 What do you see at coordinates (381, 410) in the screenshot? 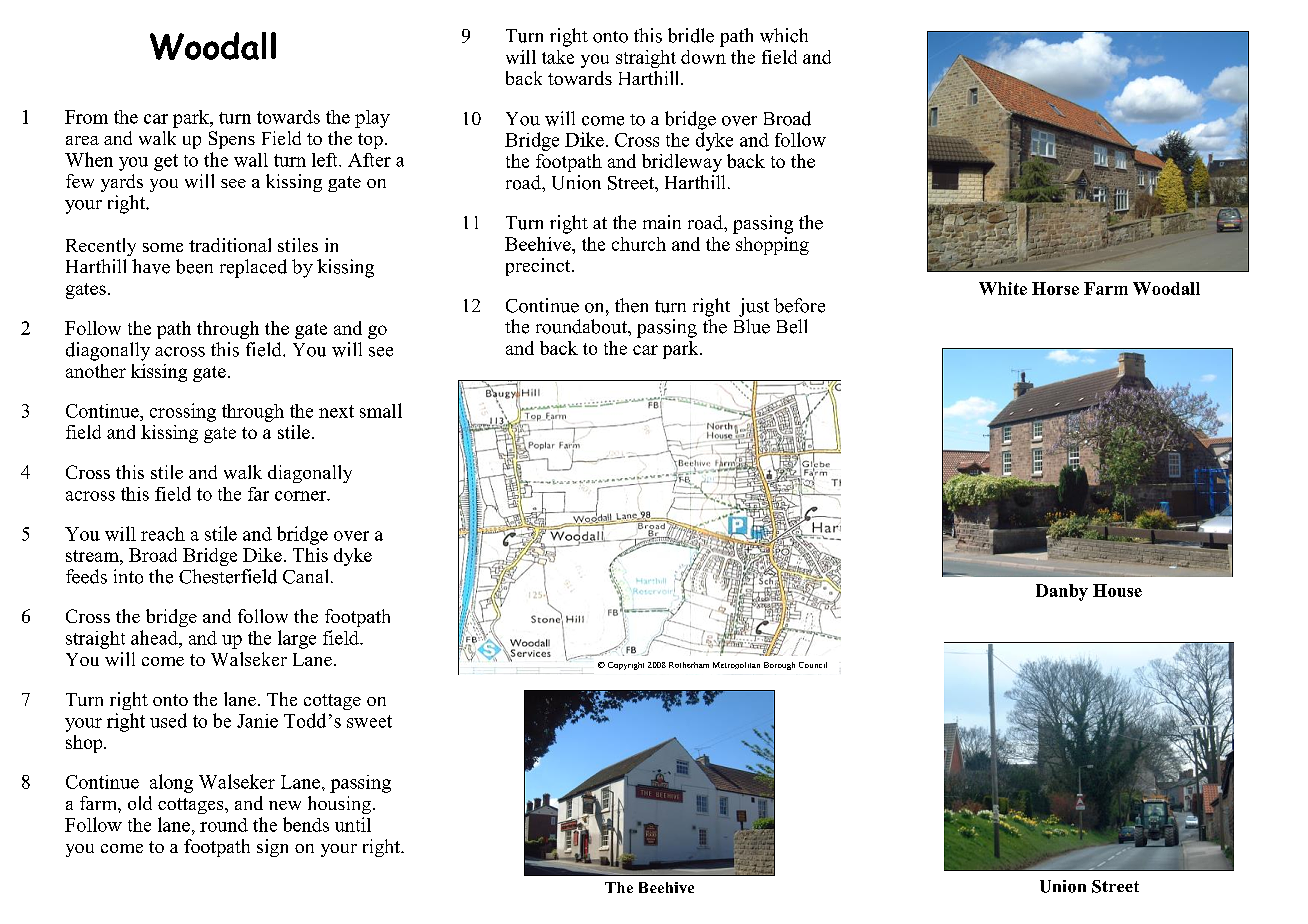
I see `small` at bounding box center [381, 410].
